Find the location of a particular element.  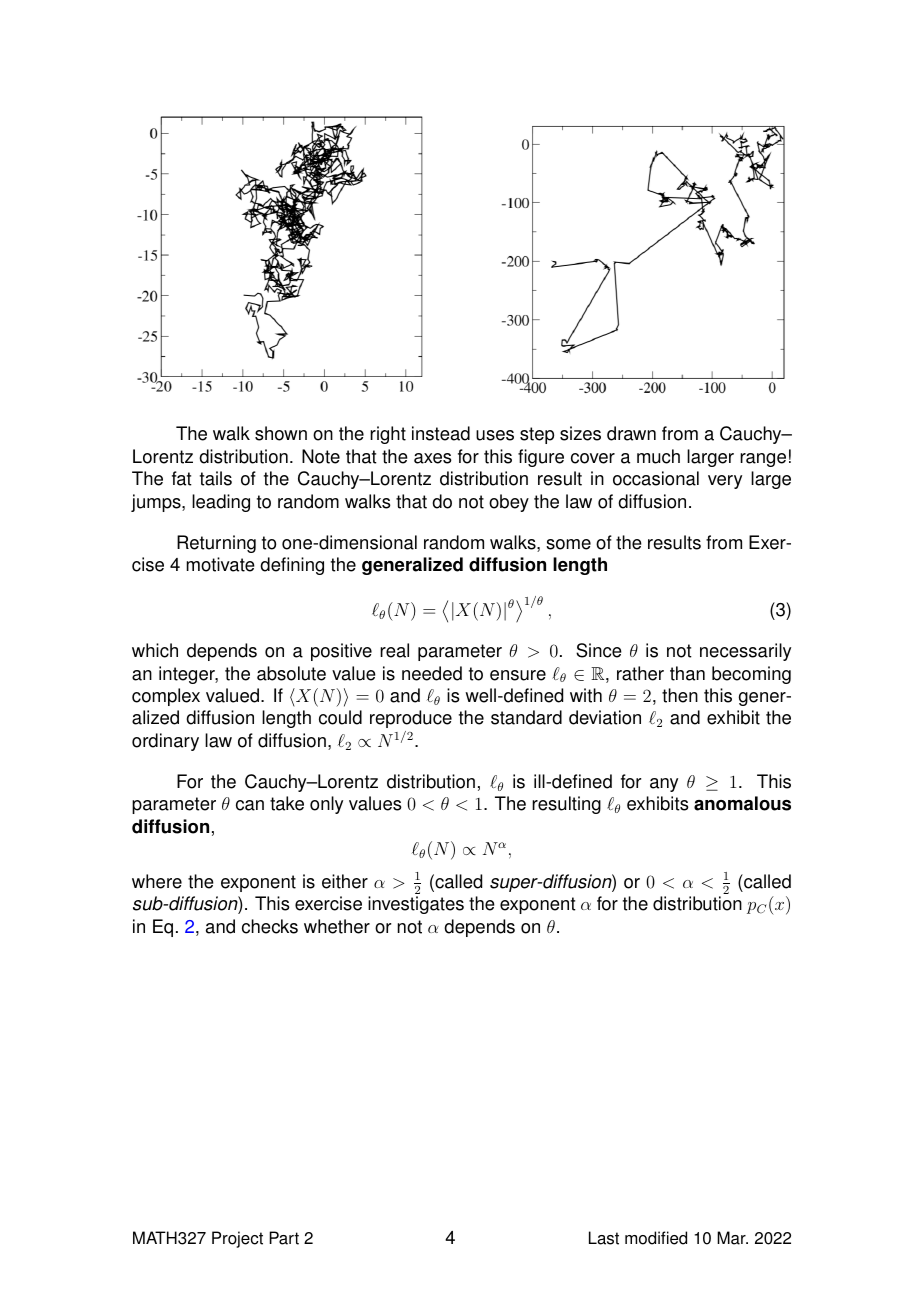

investigates is located at coordinates (416, 905).
